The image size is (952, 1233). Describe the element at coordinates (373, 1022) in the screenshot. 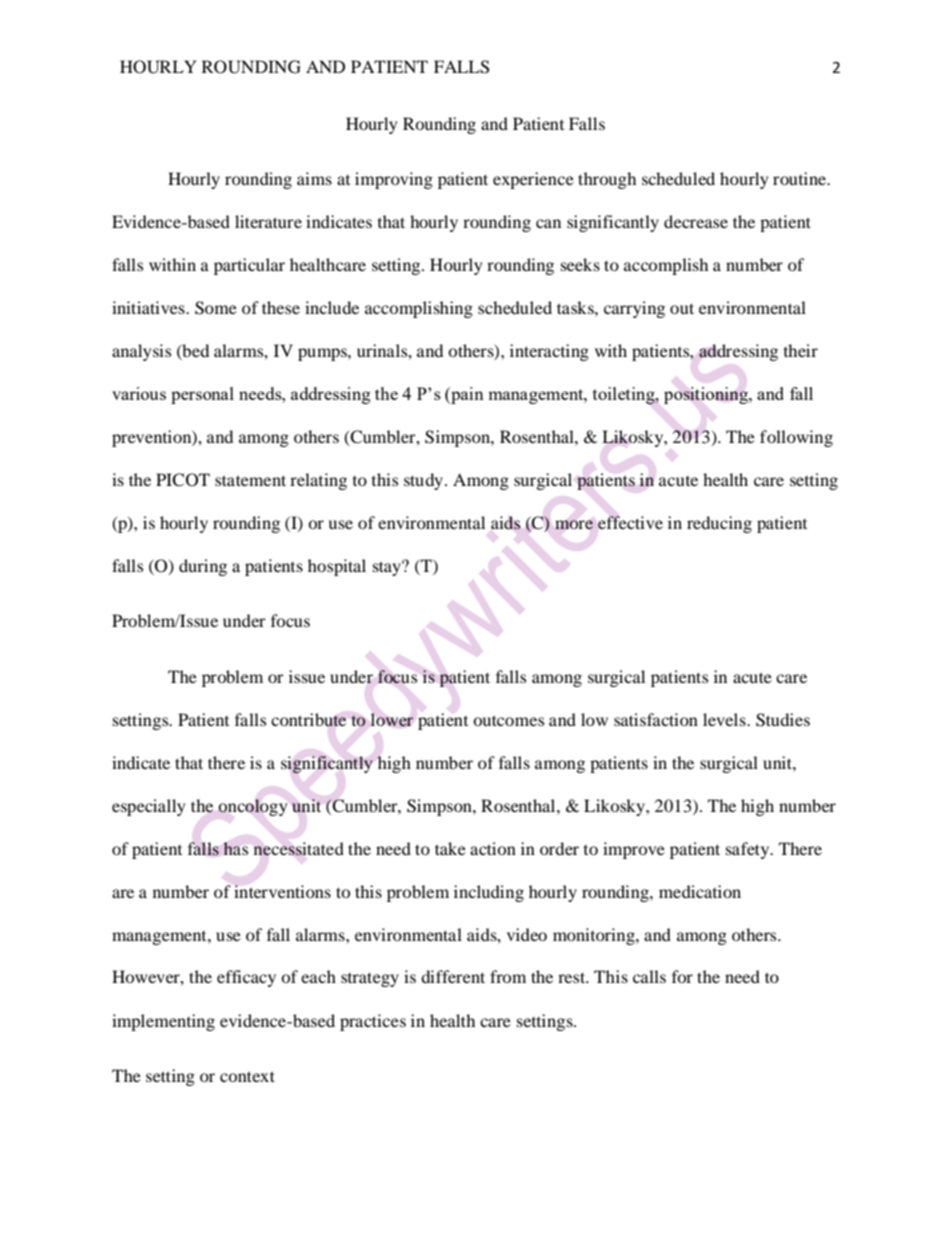

I see `practices` at that location.
